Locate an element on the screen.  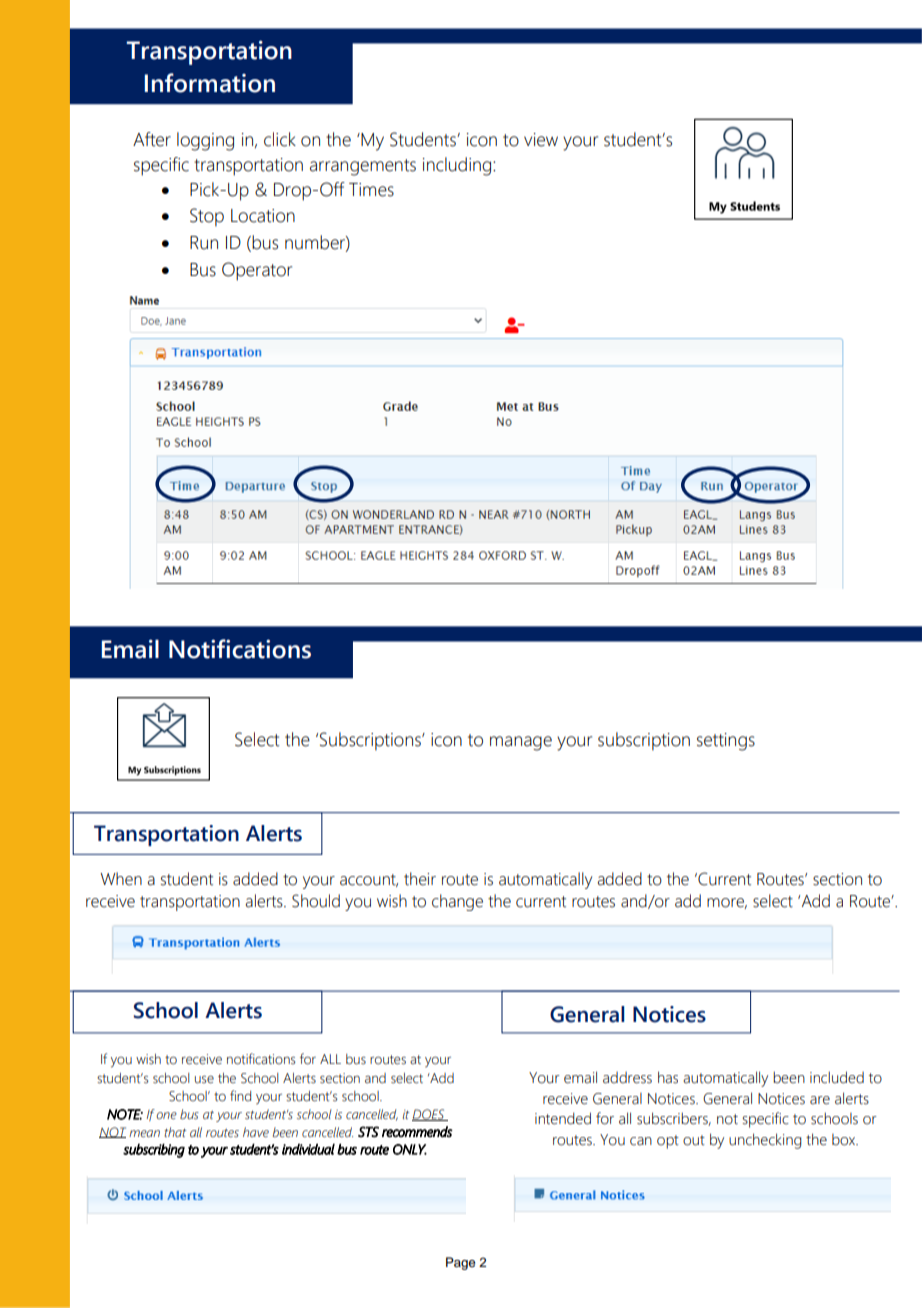
subscribing is located at coordinates (154, 1150).
